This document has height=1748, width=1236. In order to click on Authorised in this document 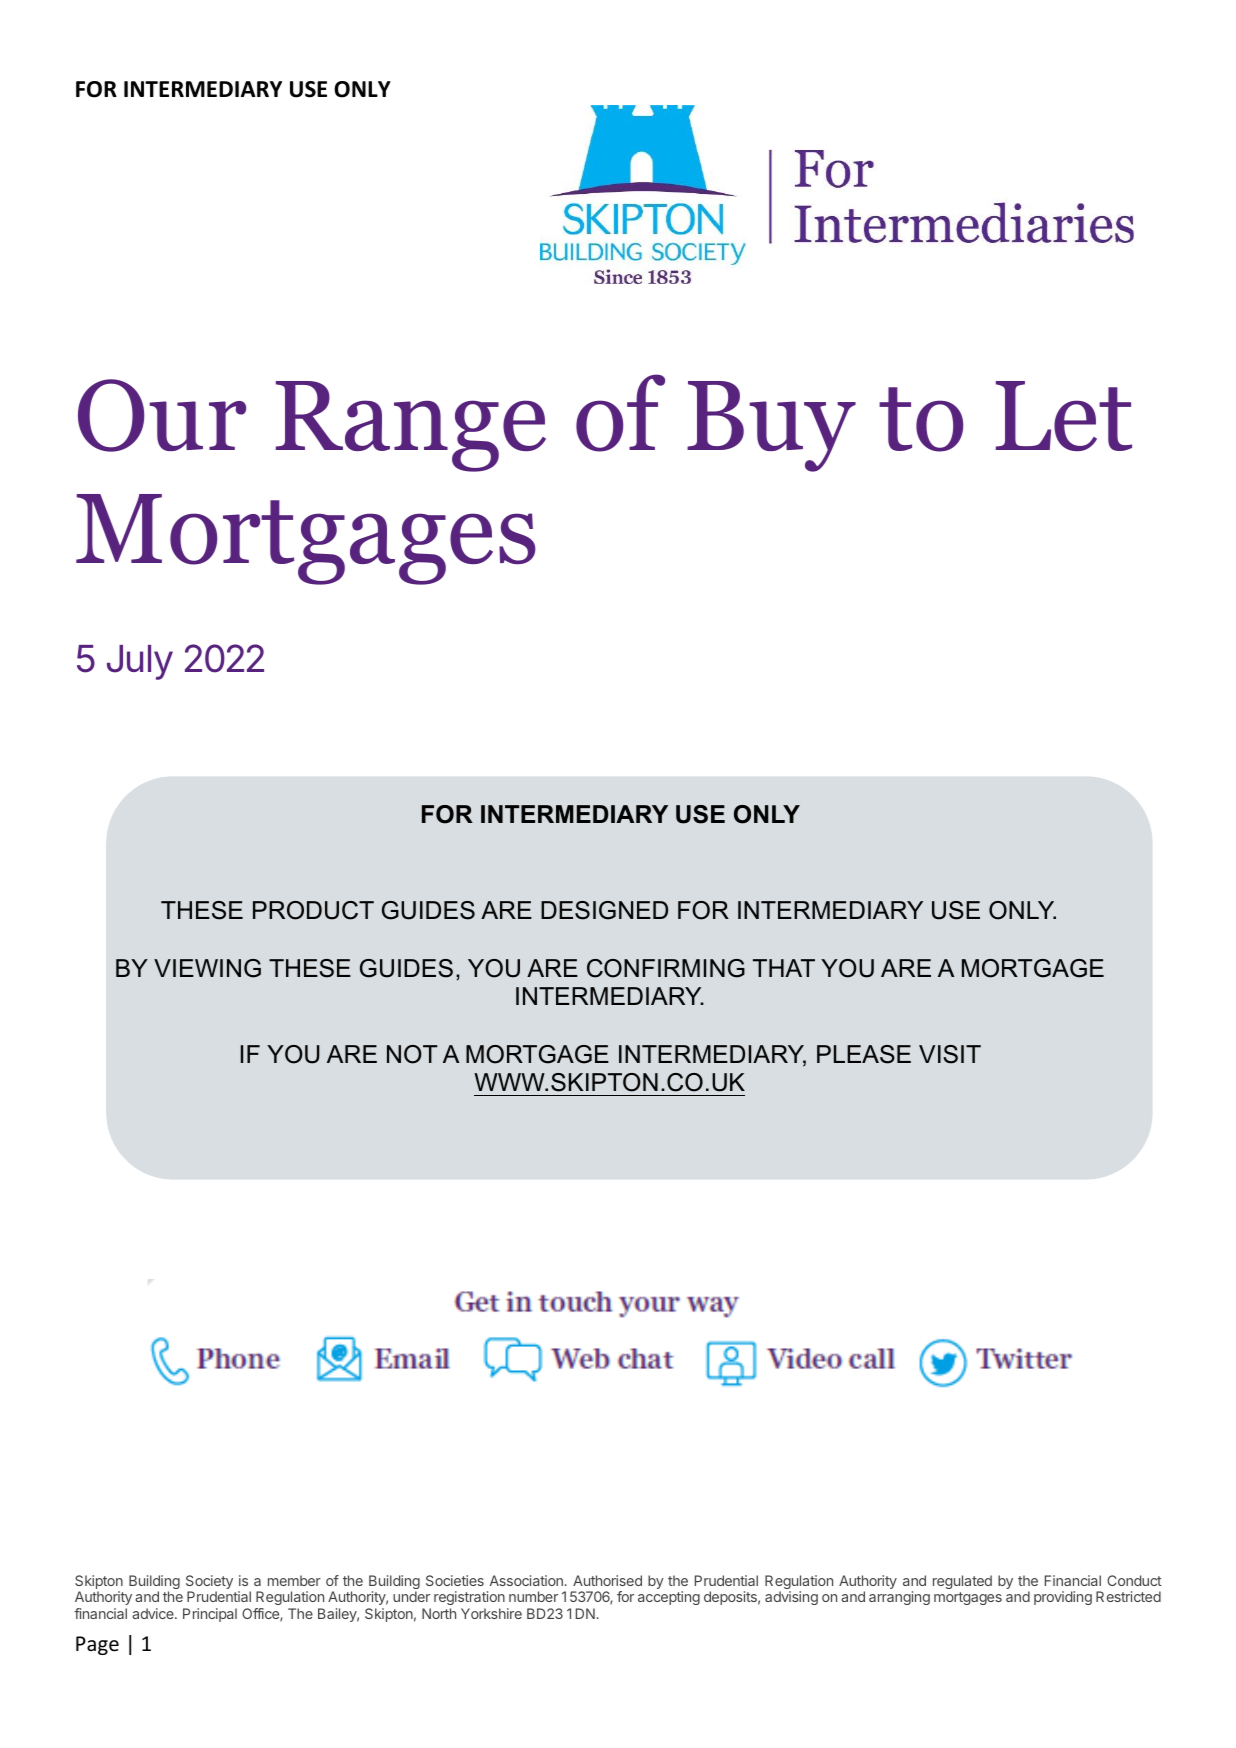, I will do `click(607, 1580)`.
